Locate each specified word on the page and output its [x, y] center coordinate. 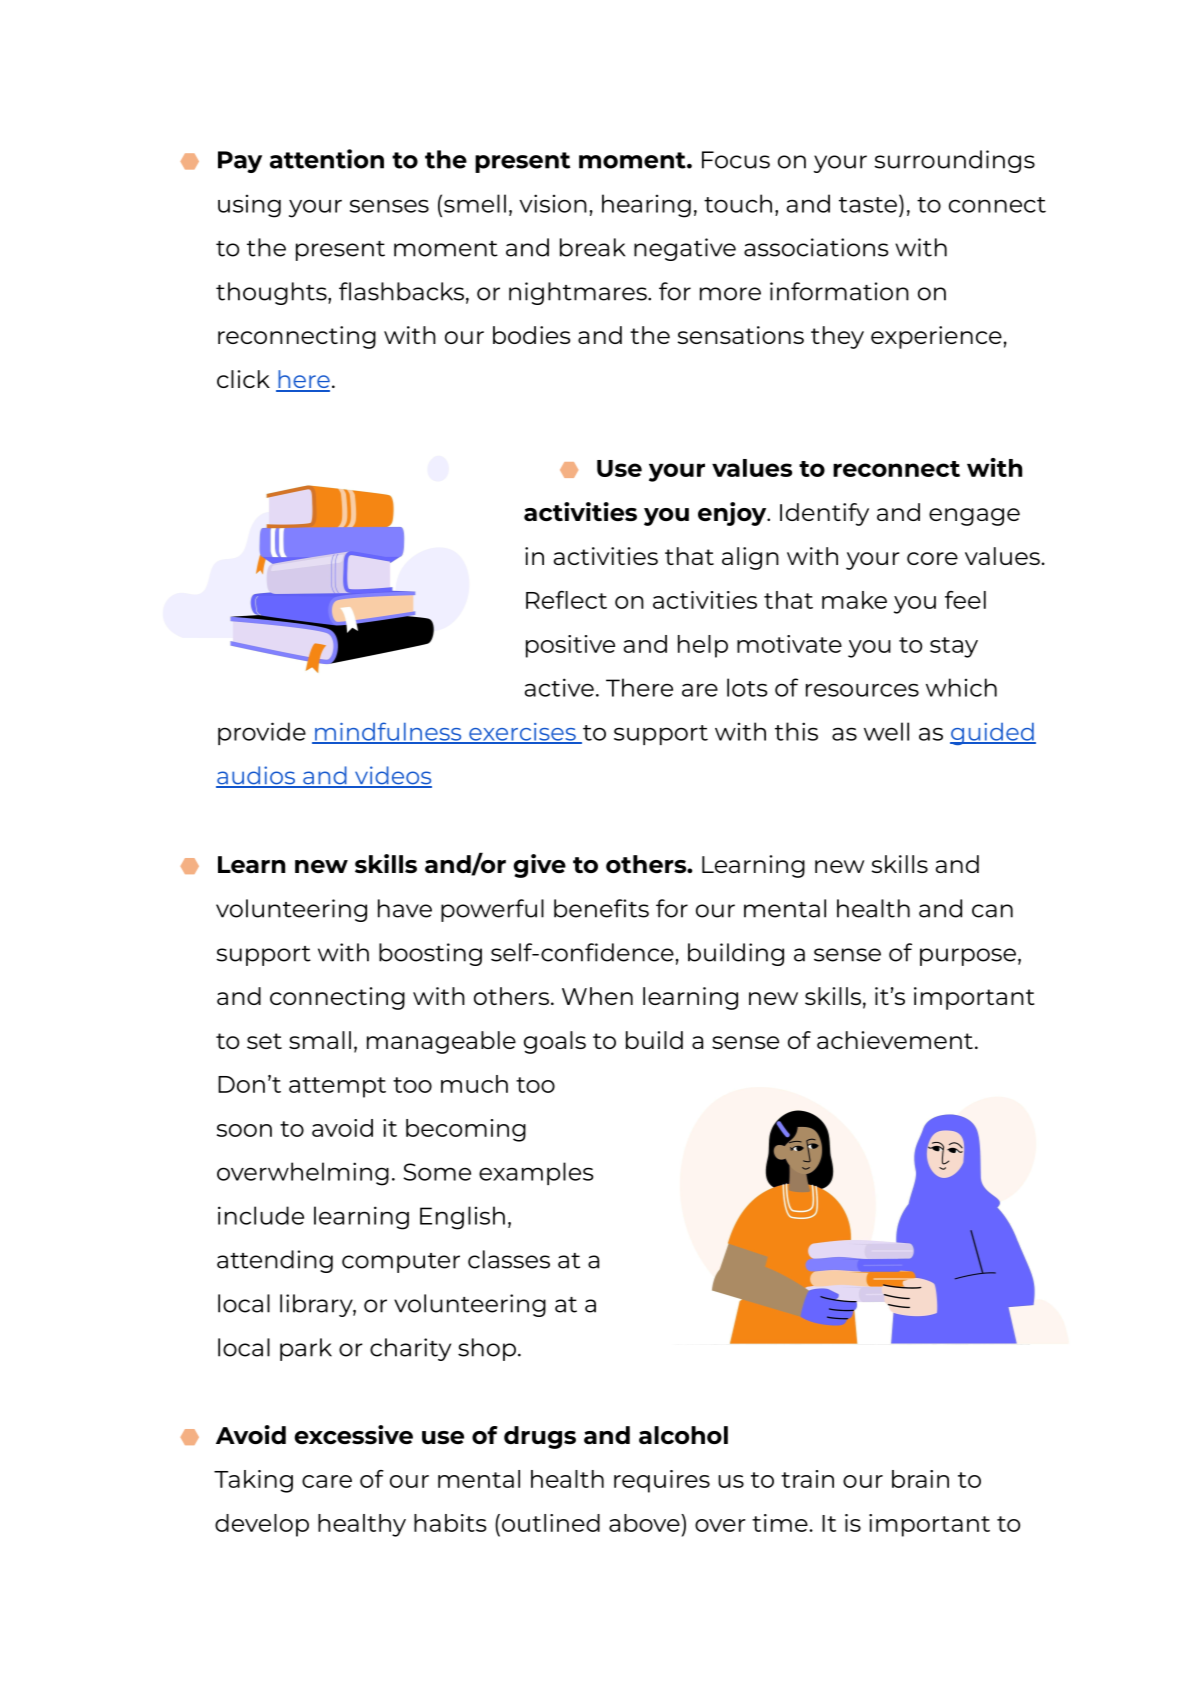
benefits [601, 908]
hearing [646, 206]
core [932, 558]
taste [868, 205]
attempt [337, 1087]
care [327, 1481]
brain [920, 1479]
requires [662, 1481]
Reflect [566, 600]
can [992, 911]
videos [392, 776]
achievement [895, 1040]
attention [327, 159]
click [243, 379]
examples [536, 1173]
